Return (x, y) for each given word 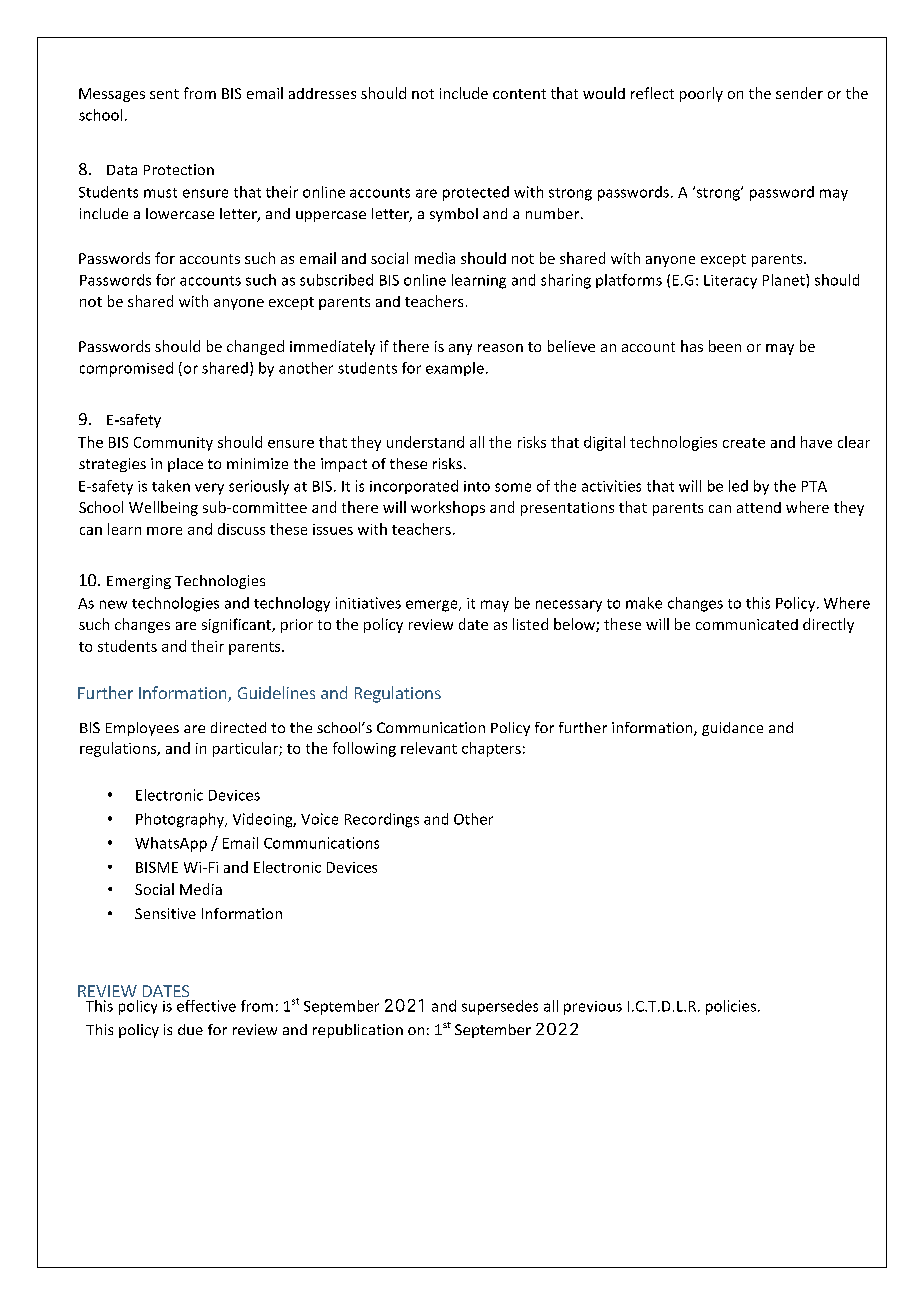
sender (799, 93)
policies (731, 1007)
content (519, 94)
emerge (433, 606)
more (164, 531)
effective (206, 1006)
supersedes (500, 1007)
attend (759, 507)
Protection (179, 169)
